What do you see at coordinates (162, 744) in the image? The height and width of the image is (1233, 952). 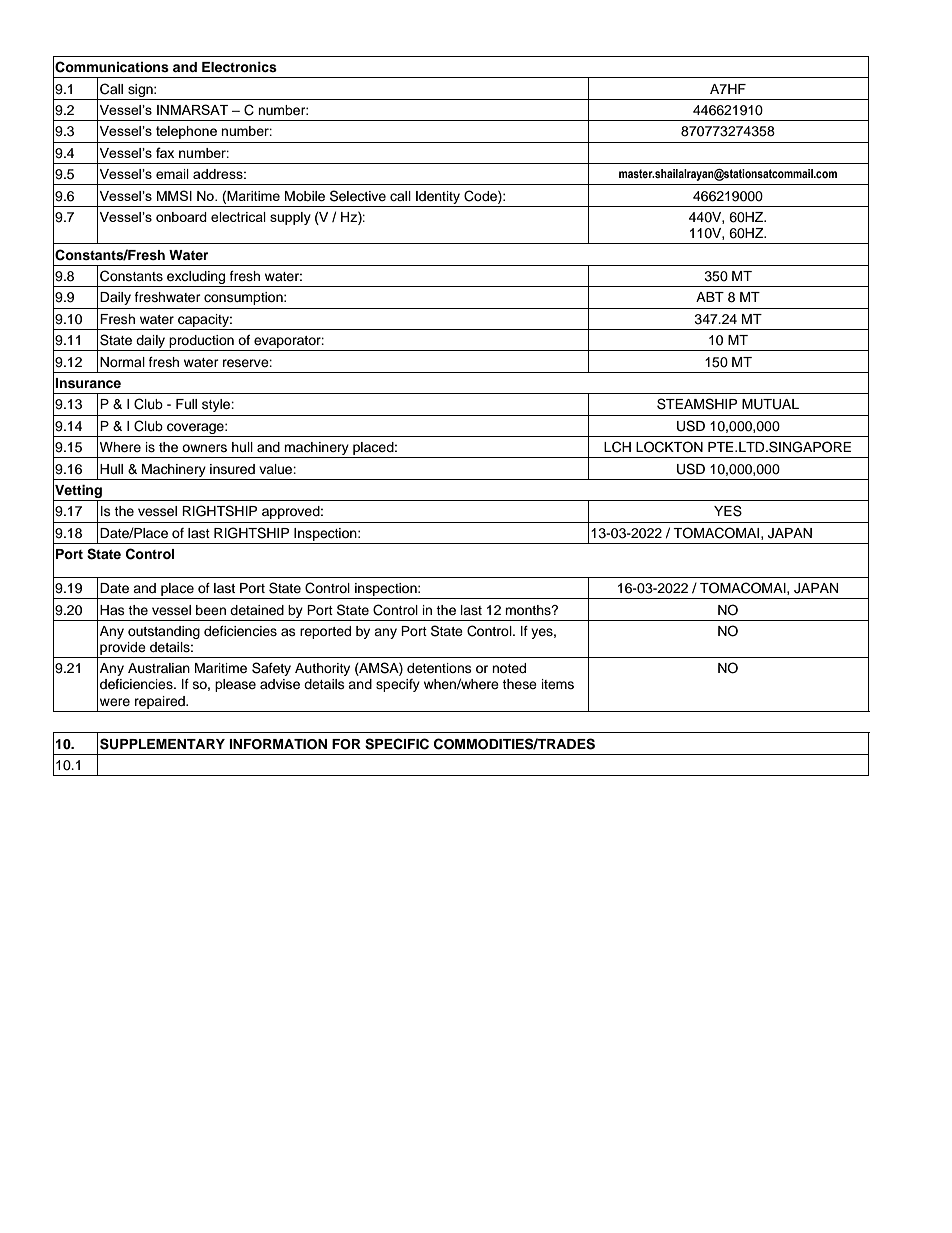 I see `SUPPLEMENTARY` at bounding box center [162, 744].
